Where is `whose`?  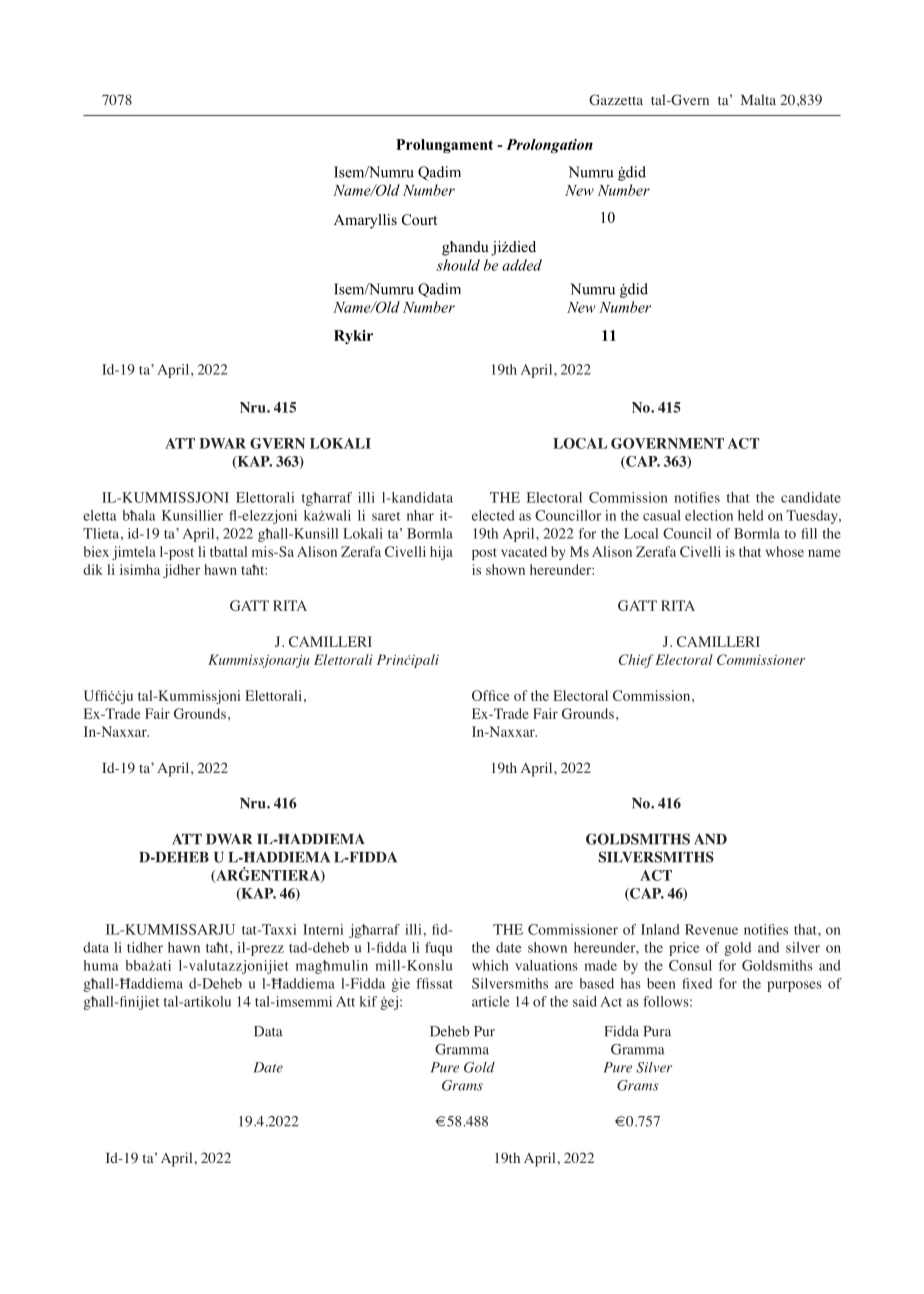 whose is located at coordinates (785, 551).
